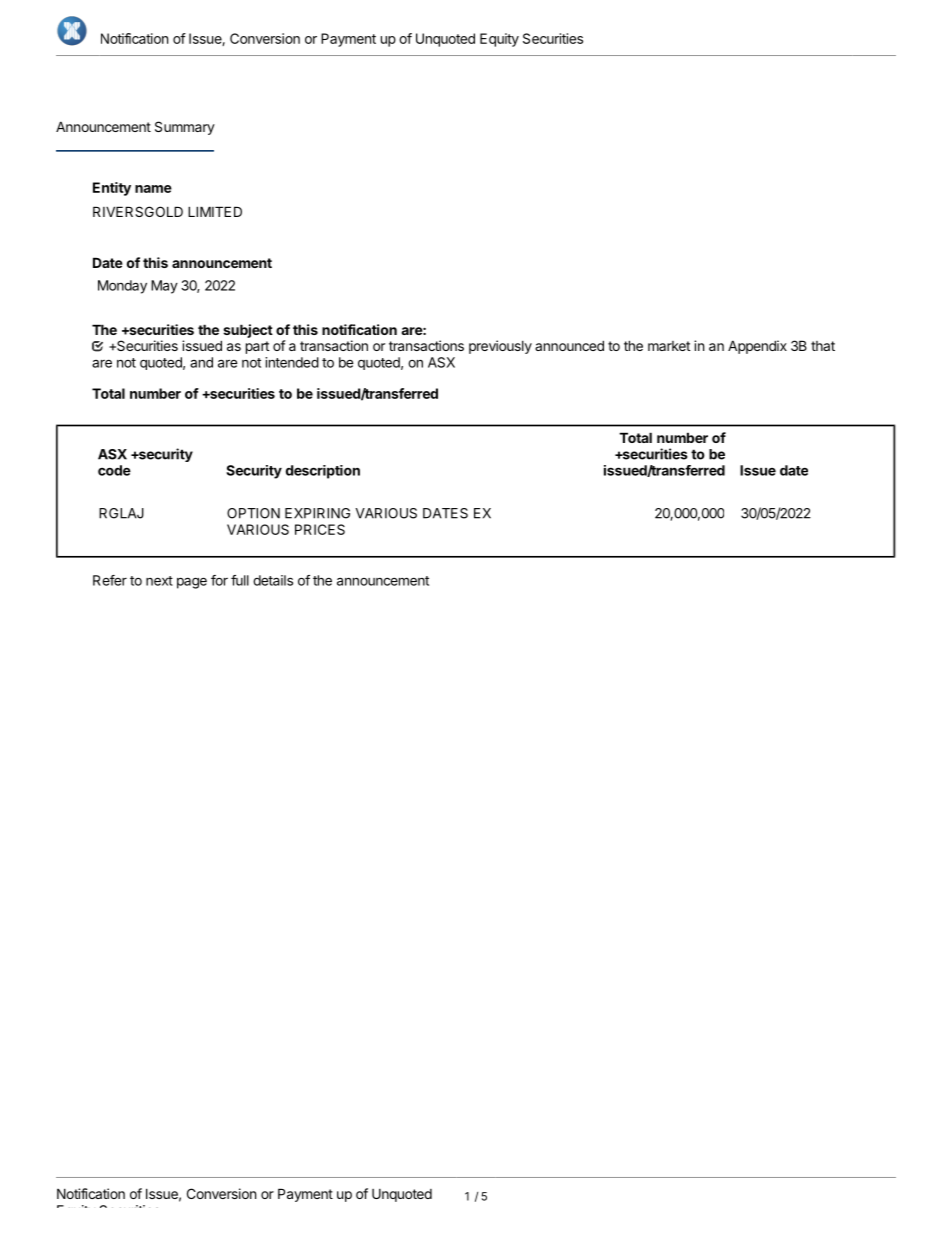  I want to click on for, so click(219, 580).
